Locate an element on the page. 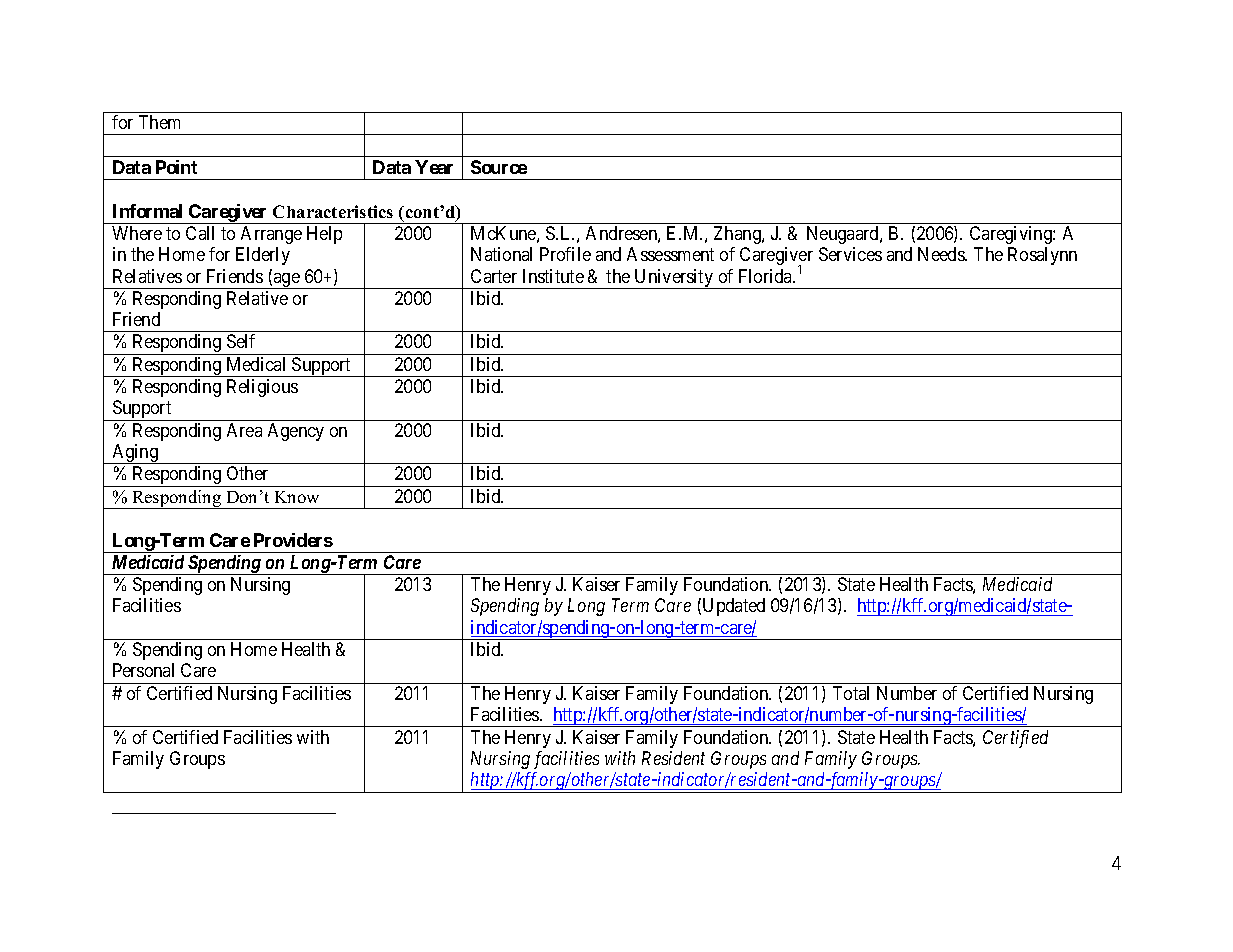 Image resolution: width=1233 pixels, height=952 pixels. Personal is located at coordinates (143, 670).
